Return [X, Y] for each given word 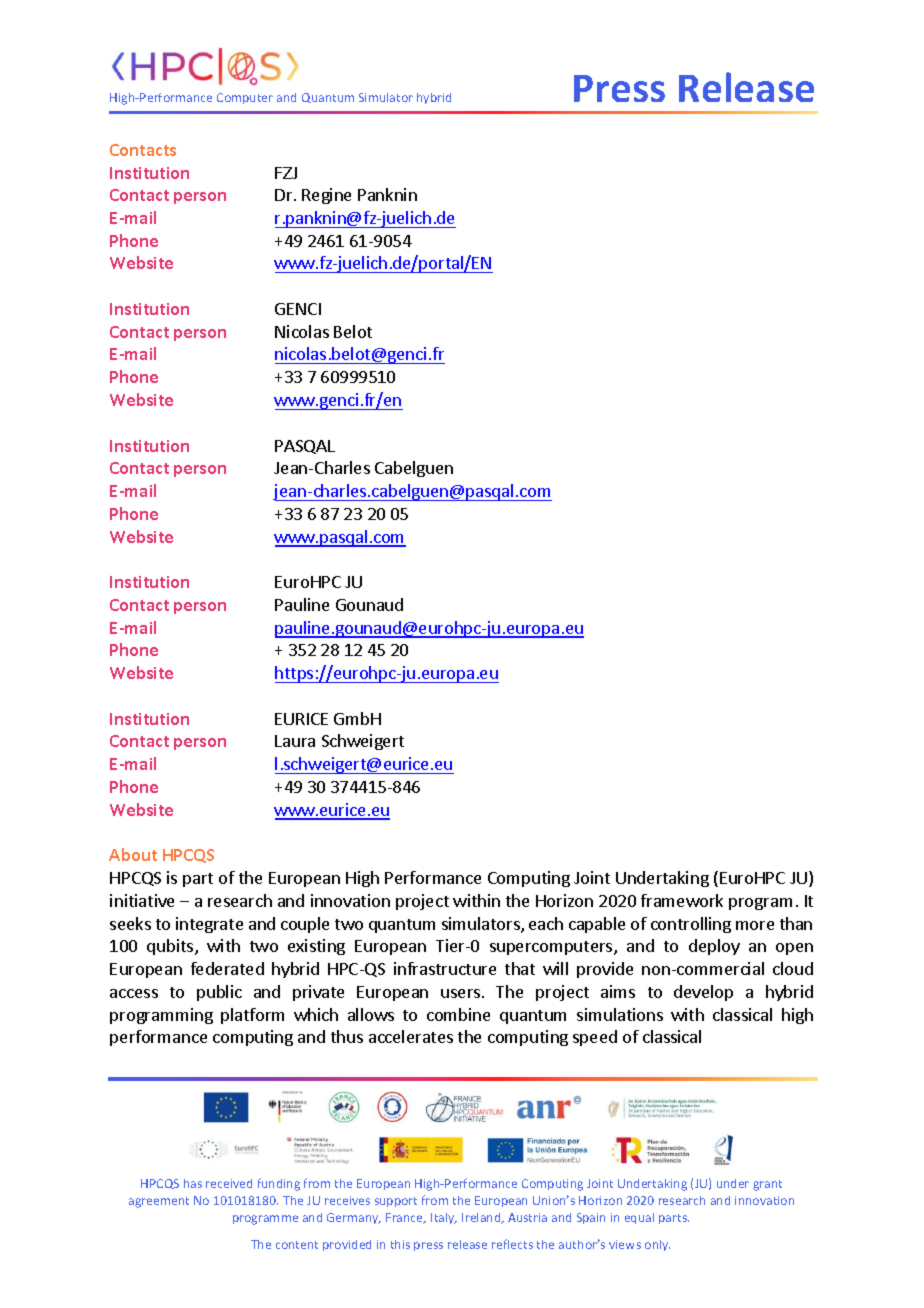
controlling [691, 925]
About [133, 854]
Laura [295, 741]
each [546, 923]
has [193, 1183]
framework [682, 900]
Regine [326, 196]
